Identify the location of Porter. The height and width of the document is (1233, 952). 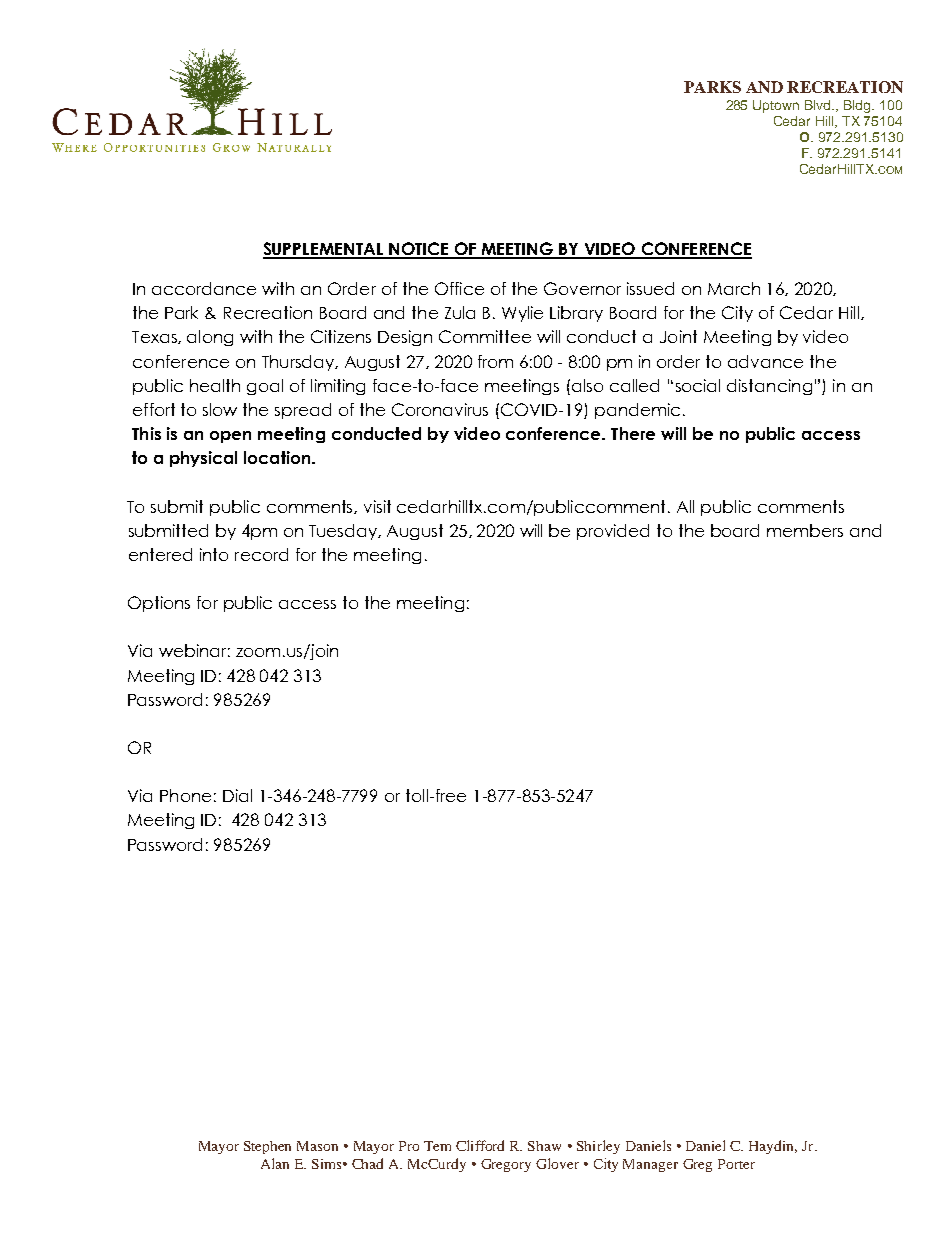
(736, 1164).
